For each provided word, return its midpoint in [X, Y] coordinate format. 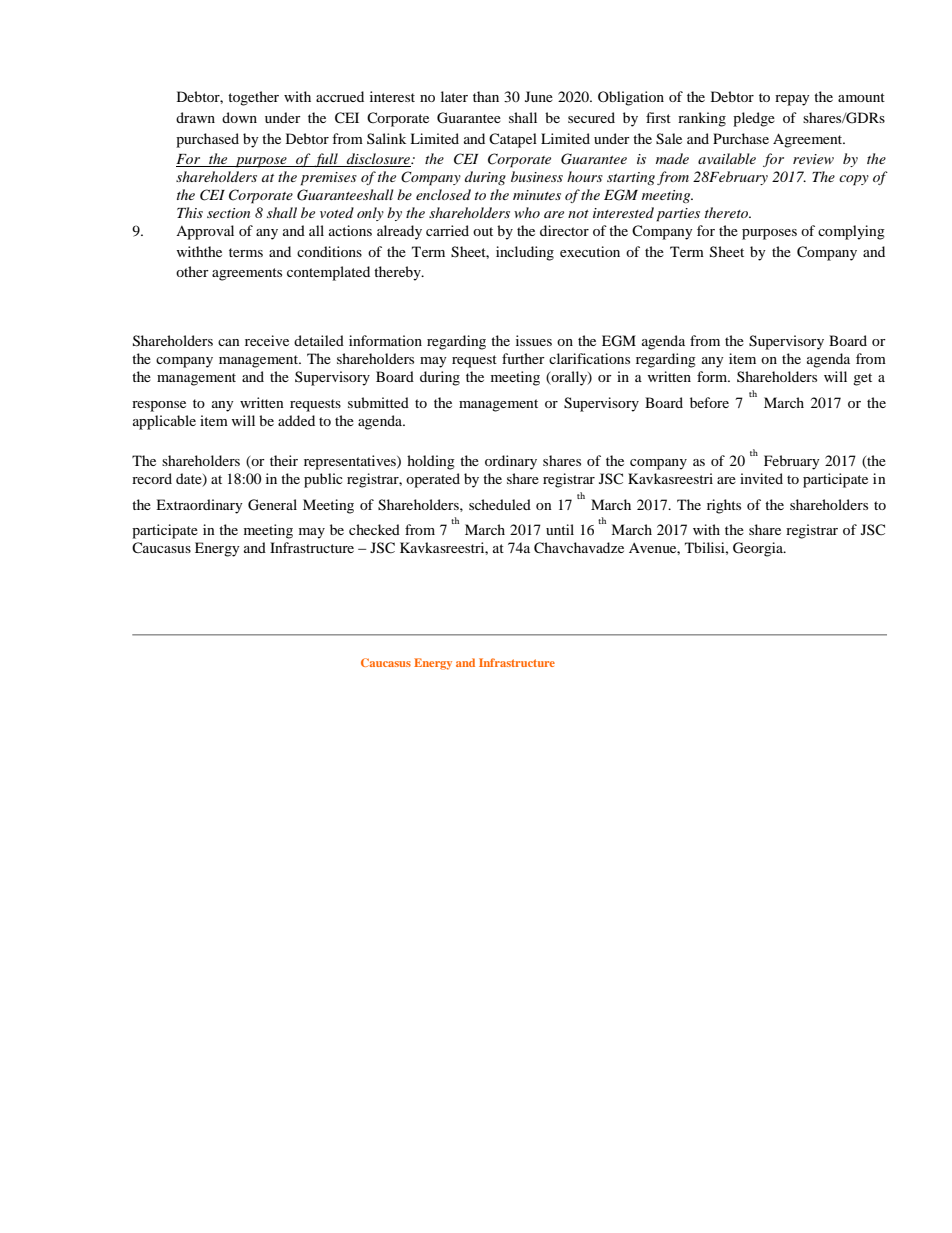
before [709, 402]
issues [534, 340]
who [527, 212]
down [239, 117]
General [272, 505]
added [296, 420]
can [229, 342]
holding [431, 462]
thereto [728, 212]
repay [792, 100]
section [228, 213]
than [486, 96]
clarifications [589, 358]
